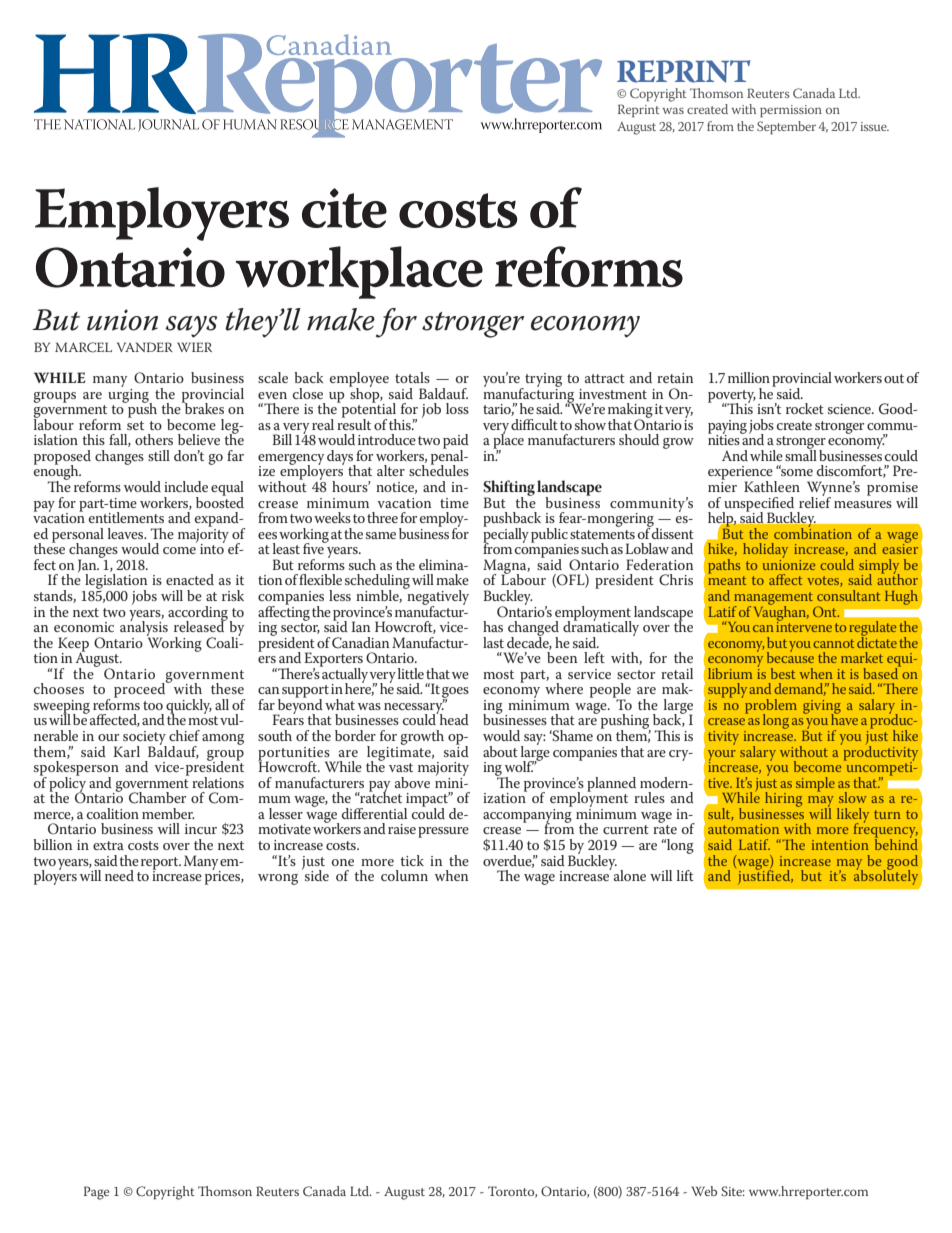 This page has height=1233, width=952. Describe the element at coordinates (887, 877) in the page. I see `absolutely` at that location.
